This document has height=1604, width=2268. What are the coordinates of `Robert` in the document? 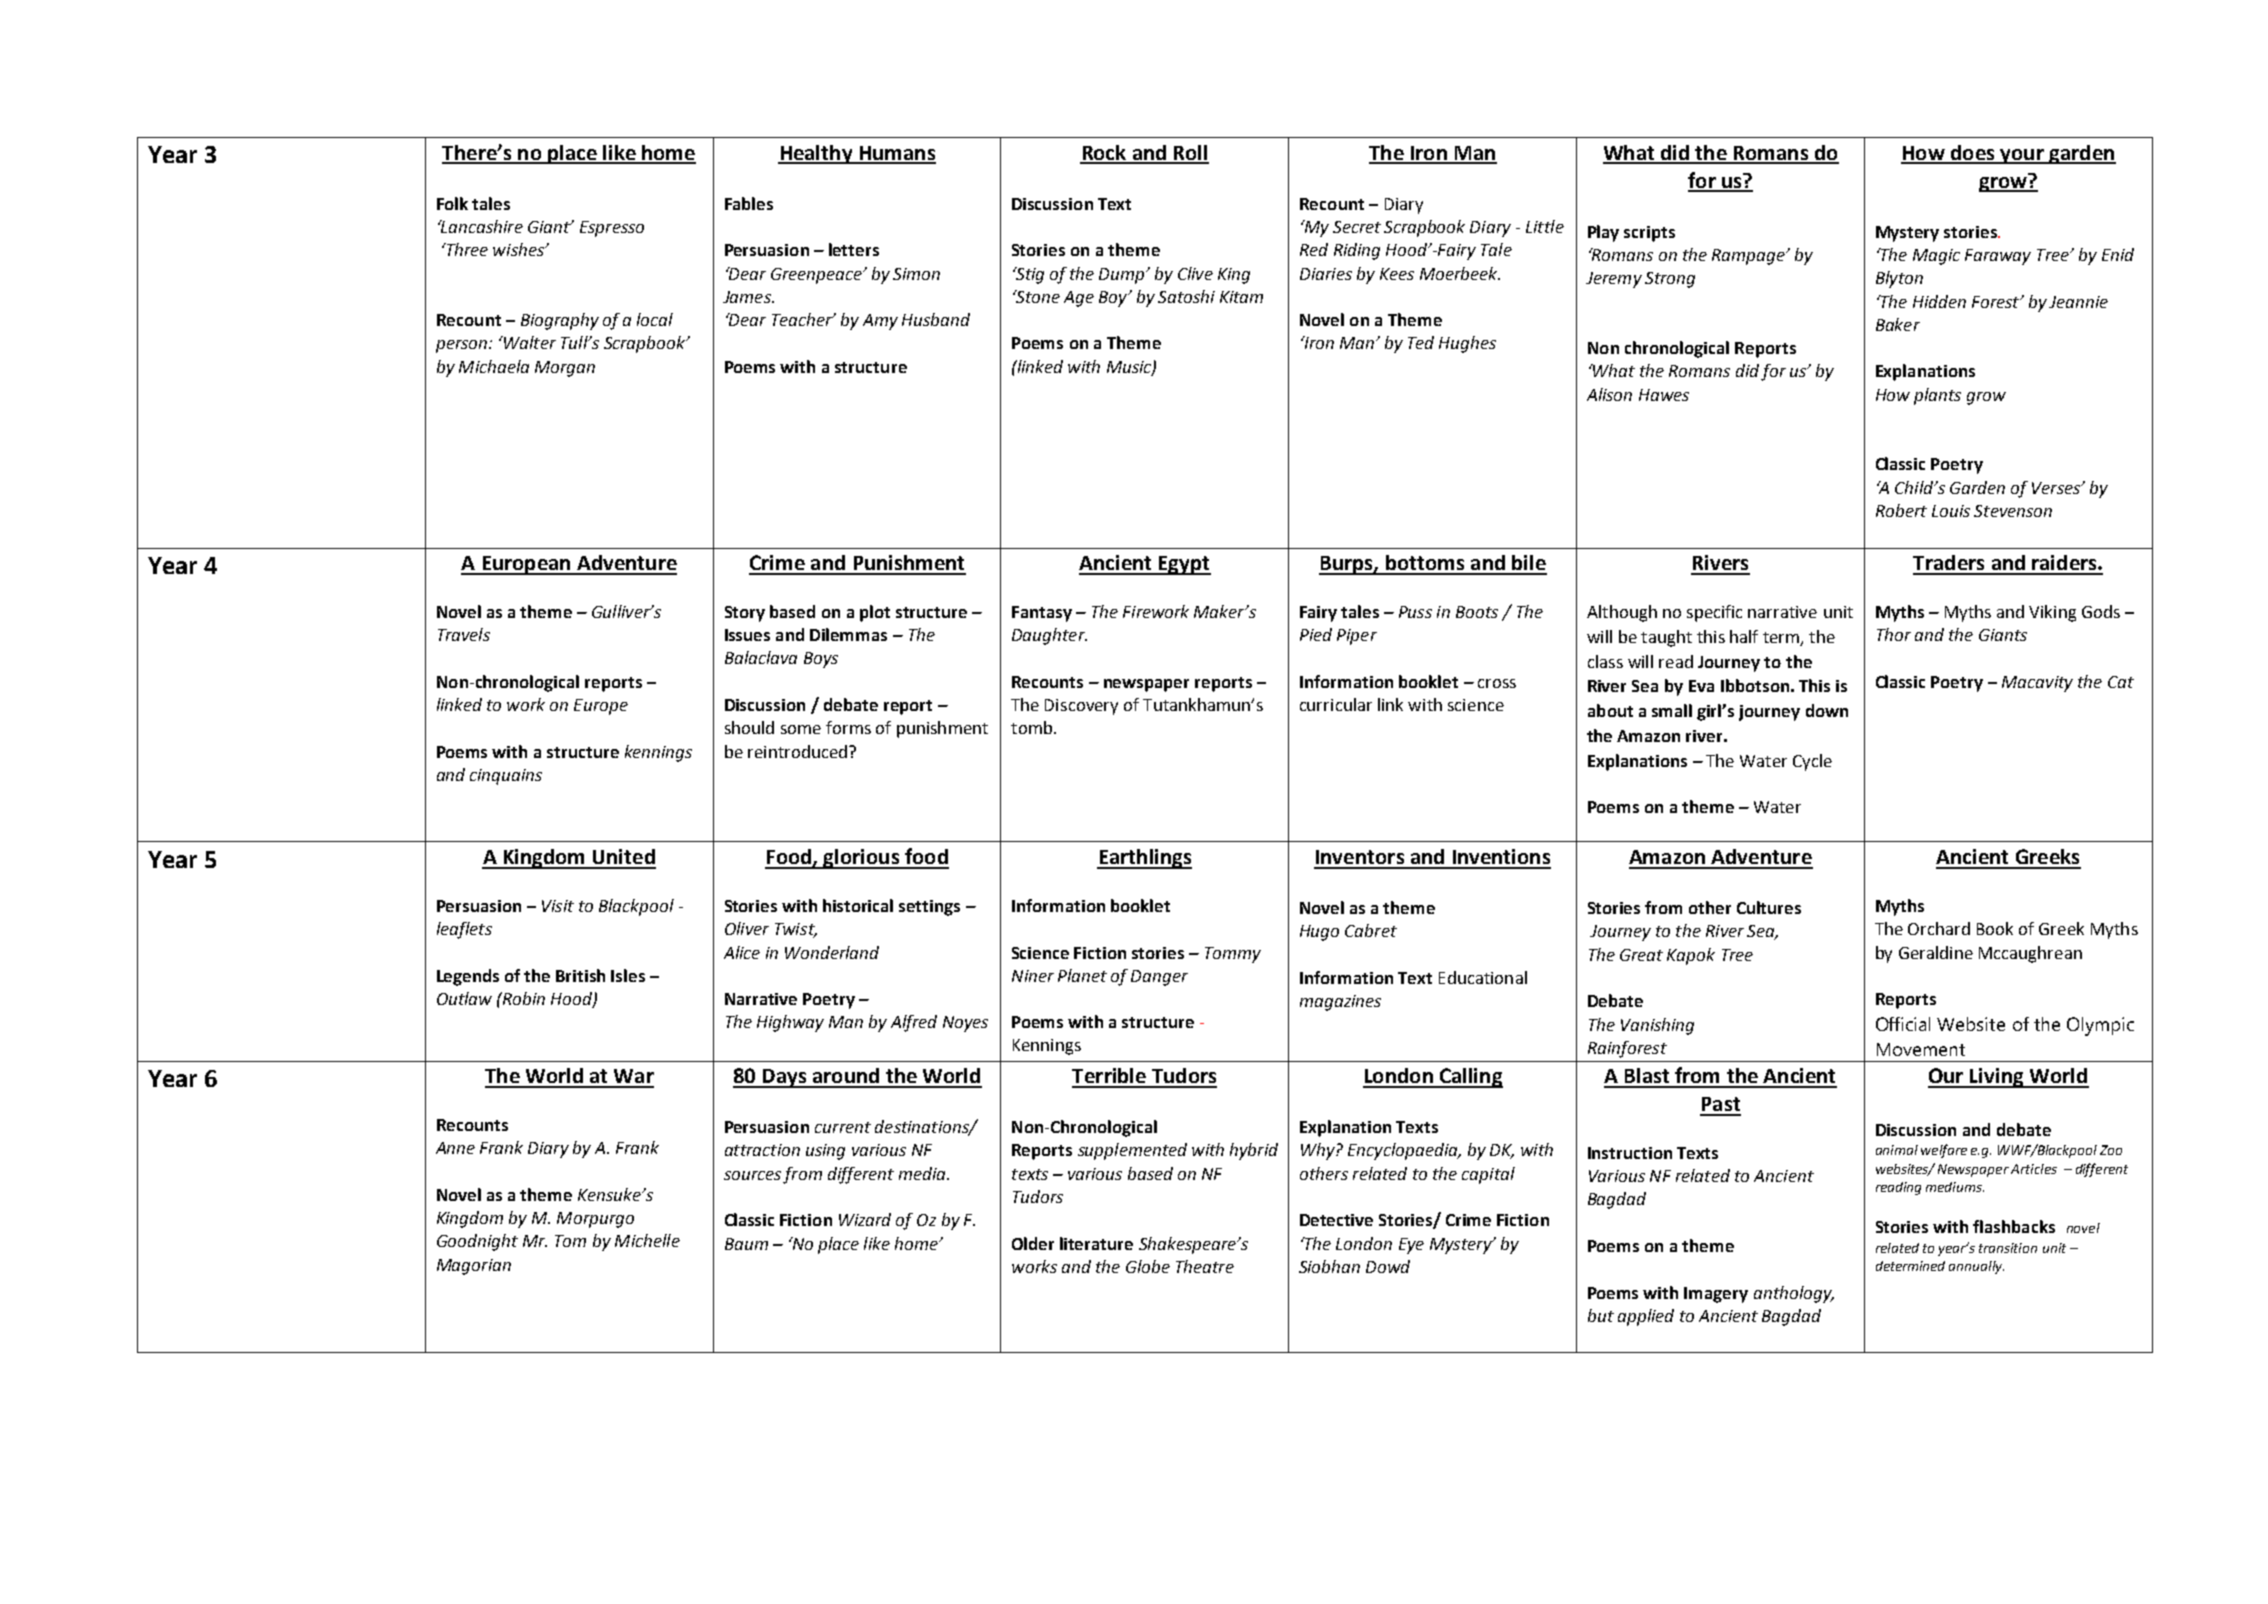 It's located at (1901, 510).
